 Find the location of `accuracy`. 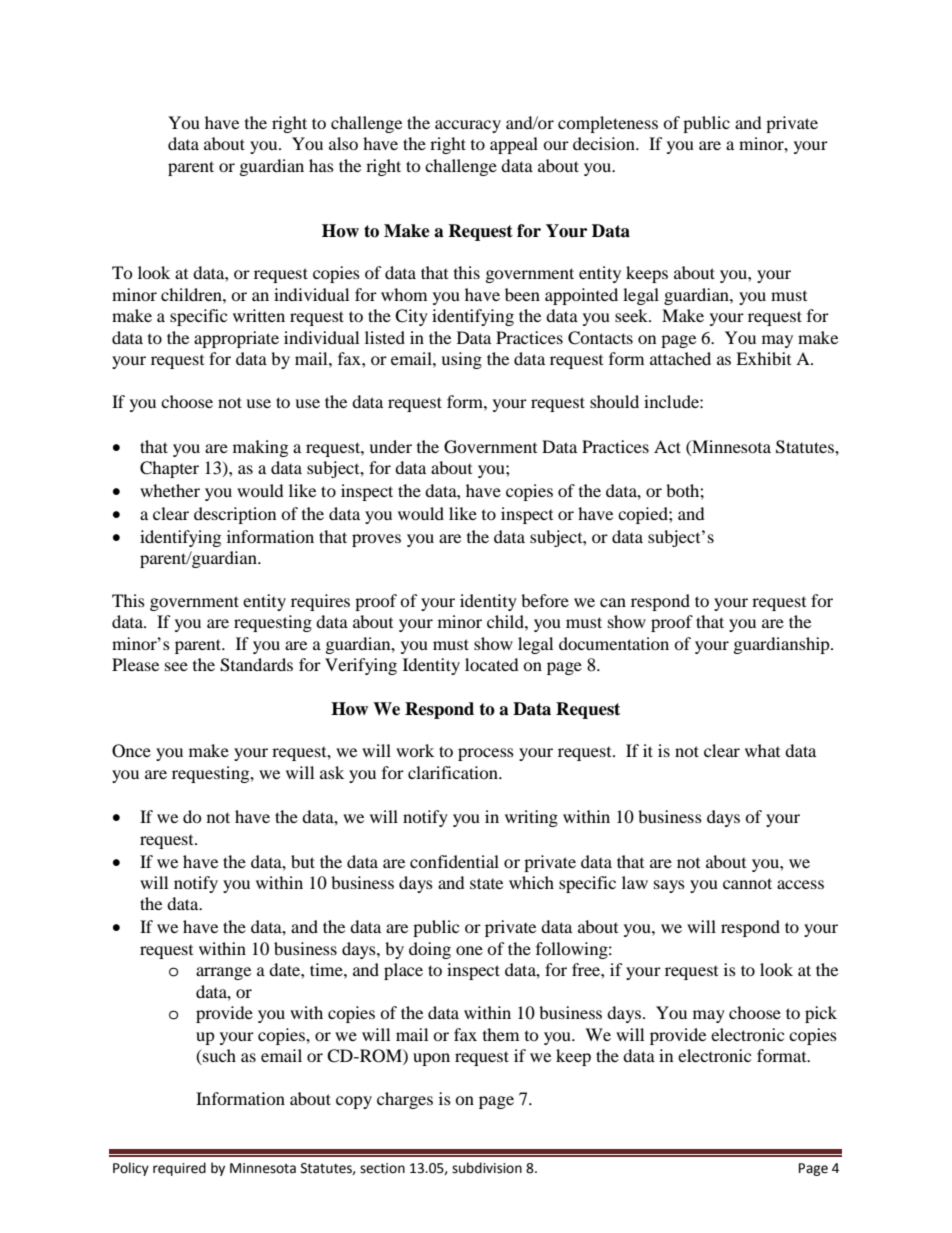

accuracy is located at coordinates (468, 126).
